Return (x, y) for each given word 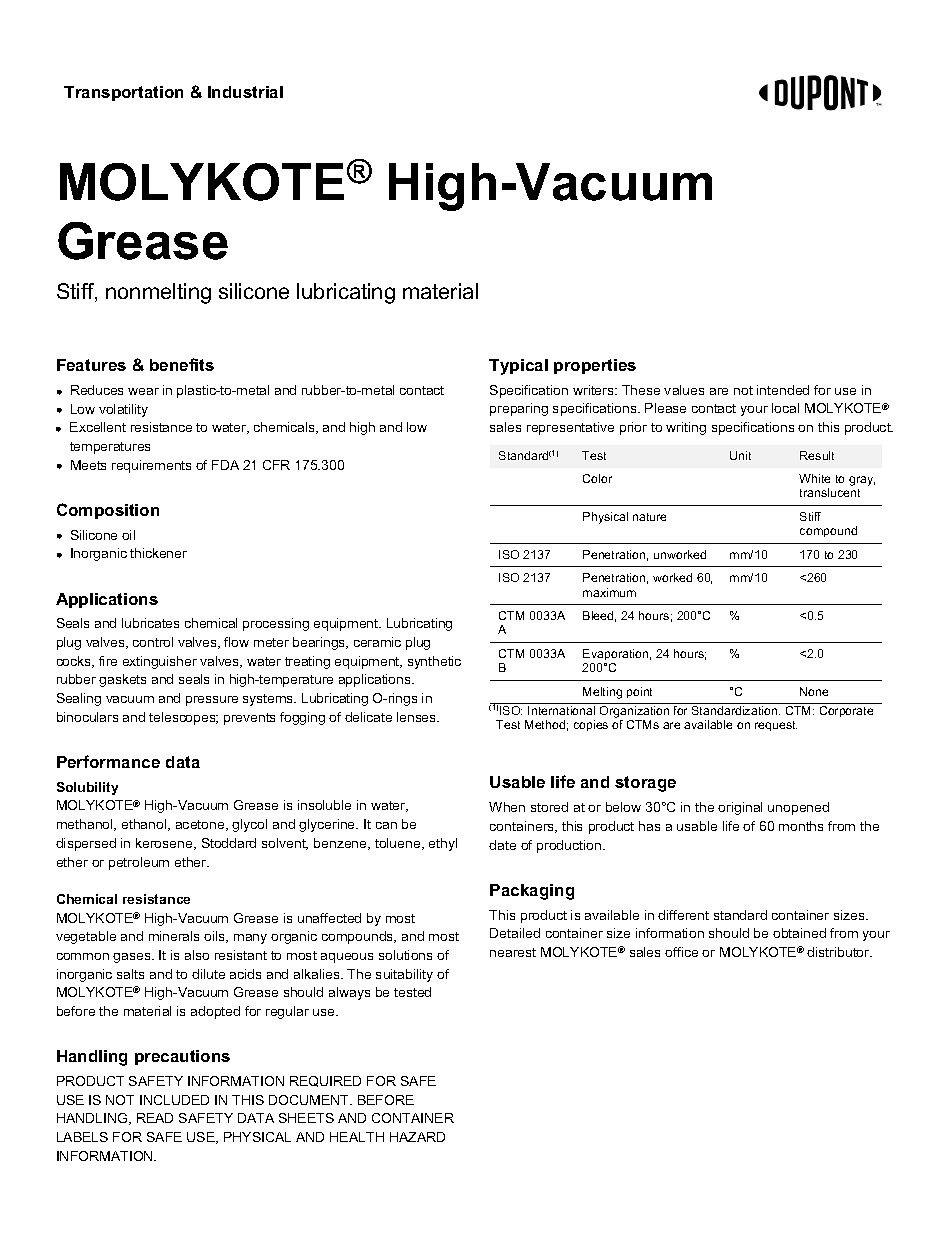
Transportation (123, 93)
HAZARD (417, 1137)
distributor (839, 952)
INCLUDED (174, 1100)
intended (783, 390)
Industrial (245, 92)
